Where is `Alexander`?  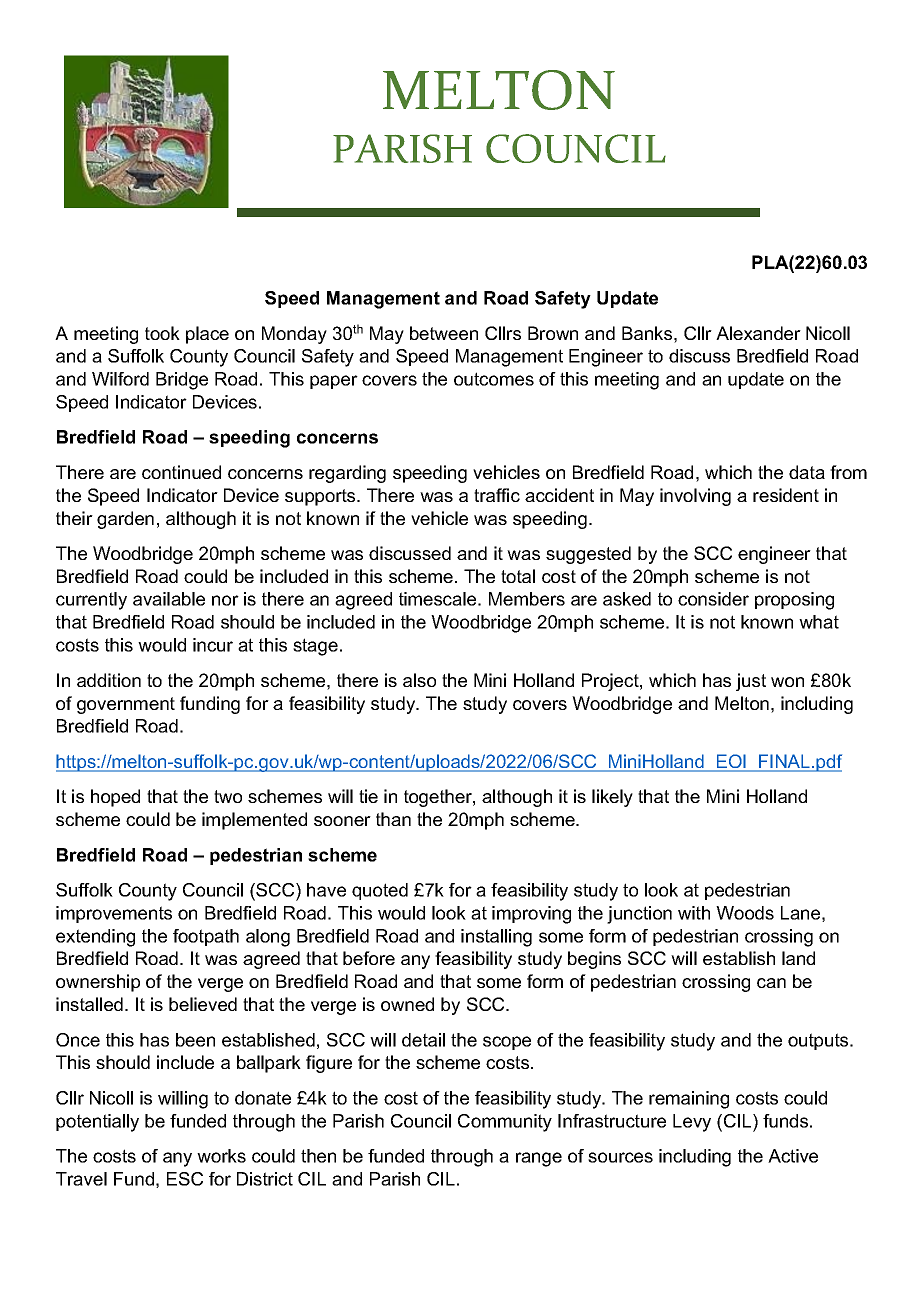 Alexander is located at coordinates (758, 333).
